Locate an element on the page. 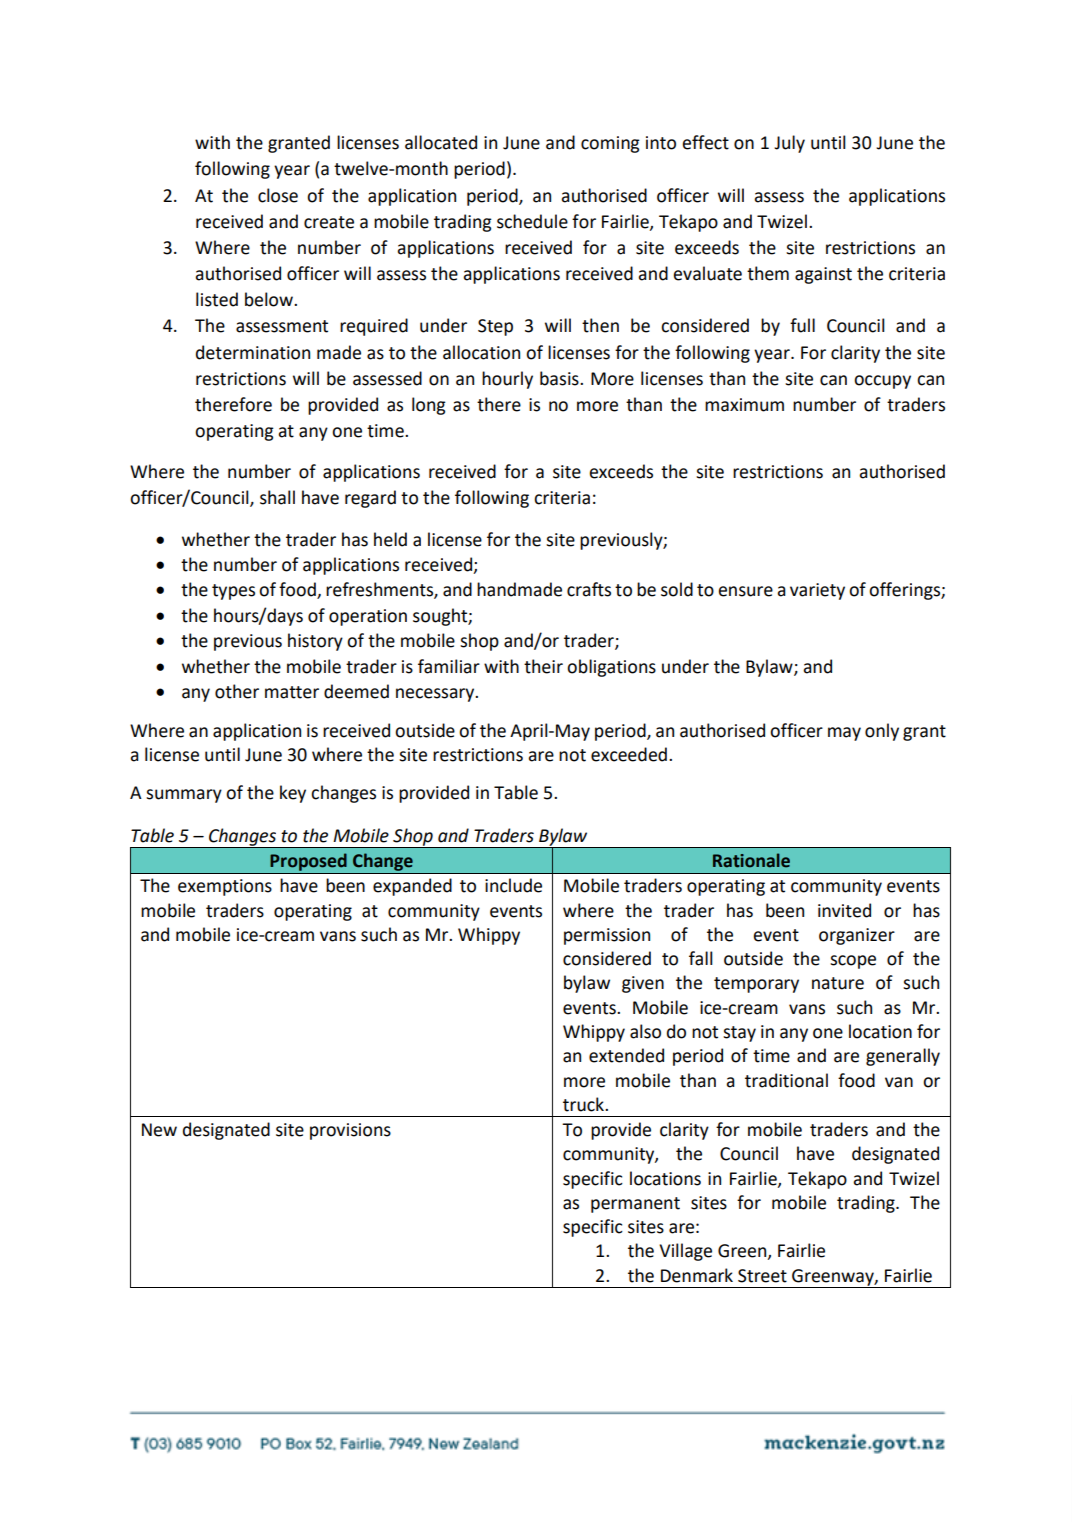 The height and width of the document is (1522, 1076). variety is located at coordinates (817, 591).
